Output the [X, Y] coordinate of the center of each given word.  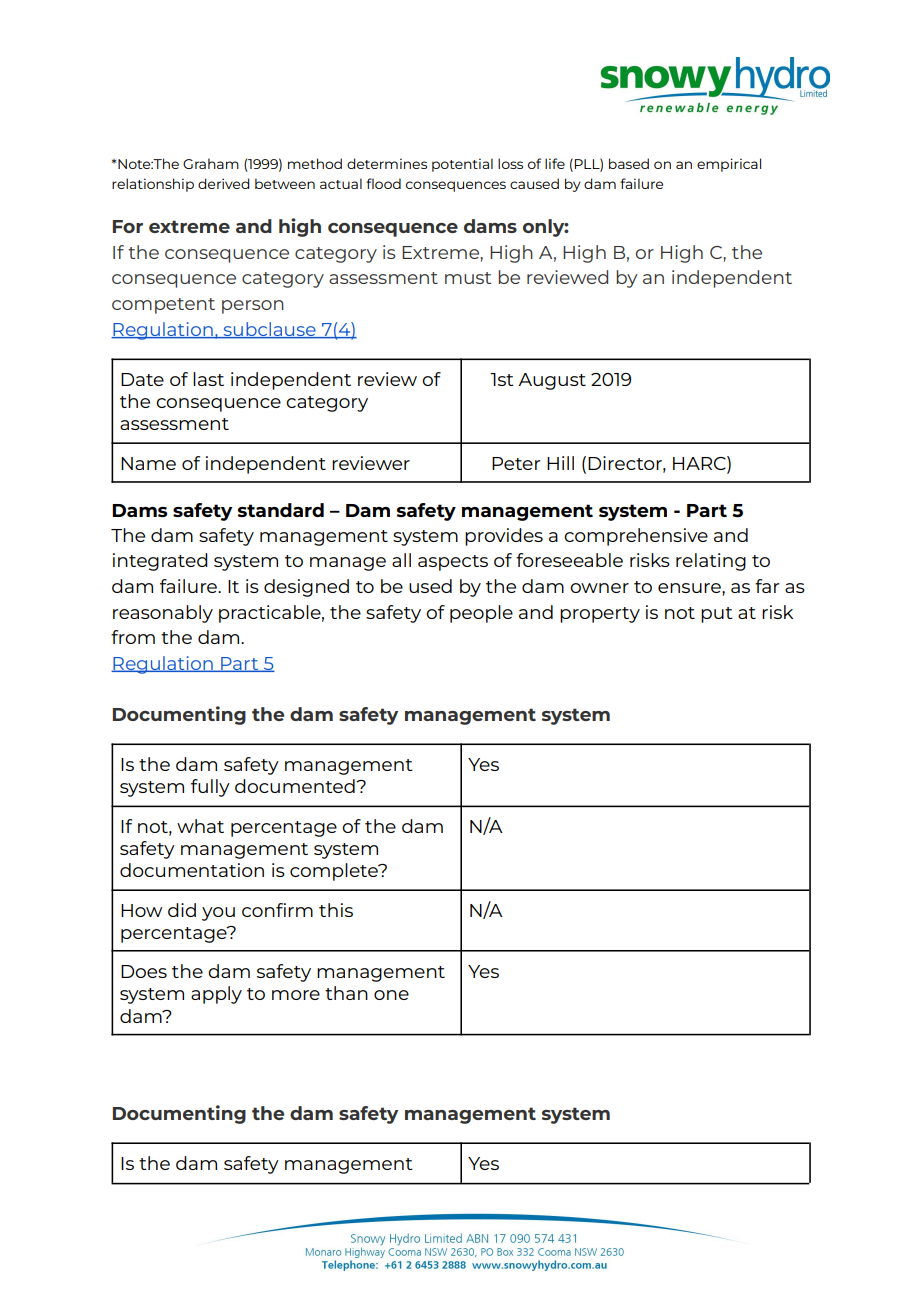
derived [224, 183]
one [391, 995]
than [346, 993]
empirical [729, 165]
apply [216, 995]
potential [462, 165]
